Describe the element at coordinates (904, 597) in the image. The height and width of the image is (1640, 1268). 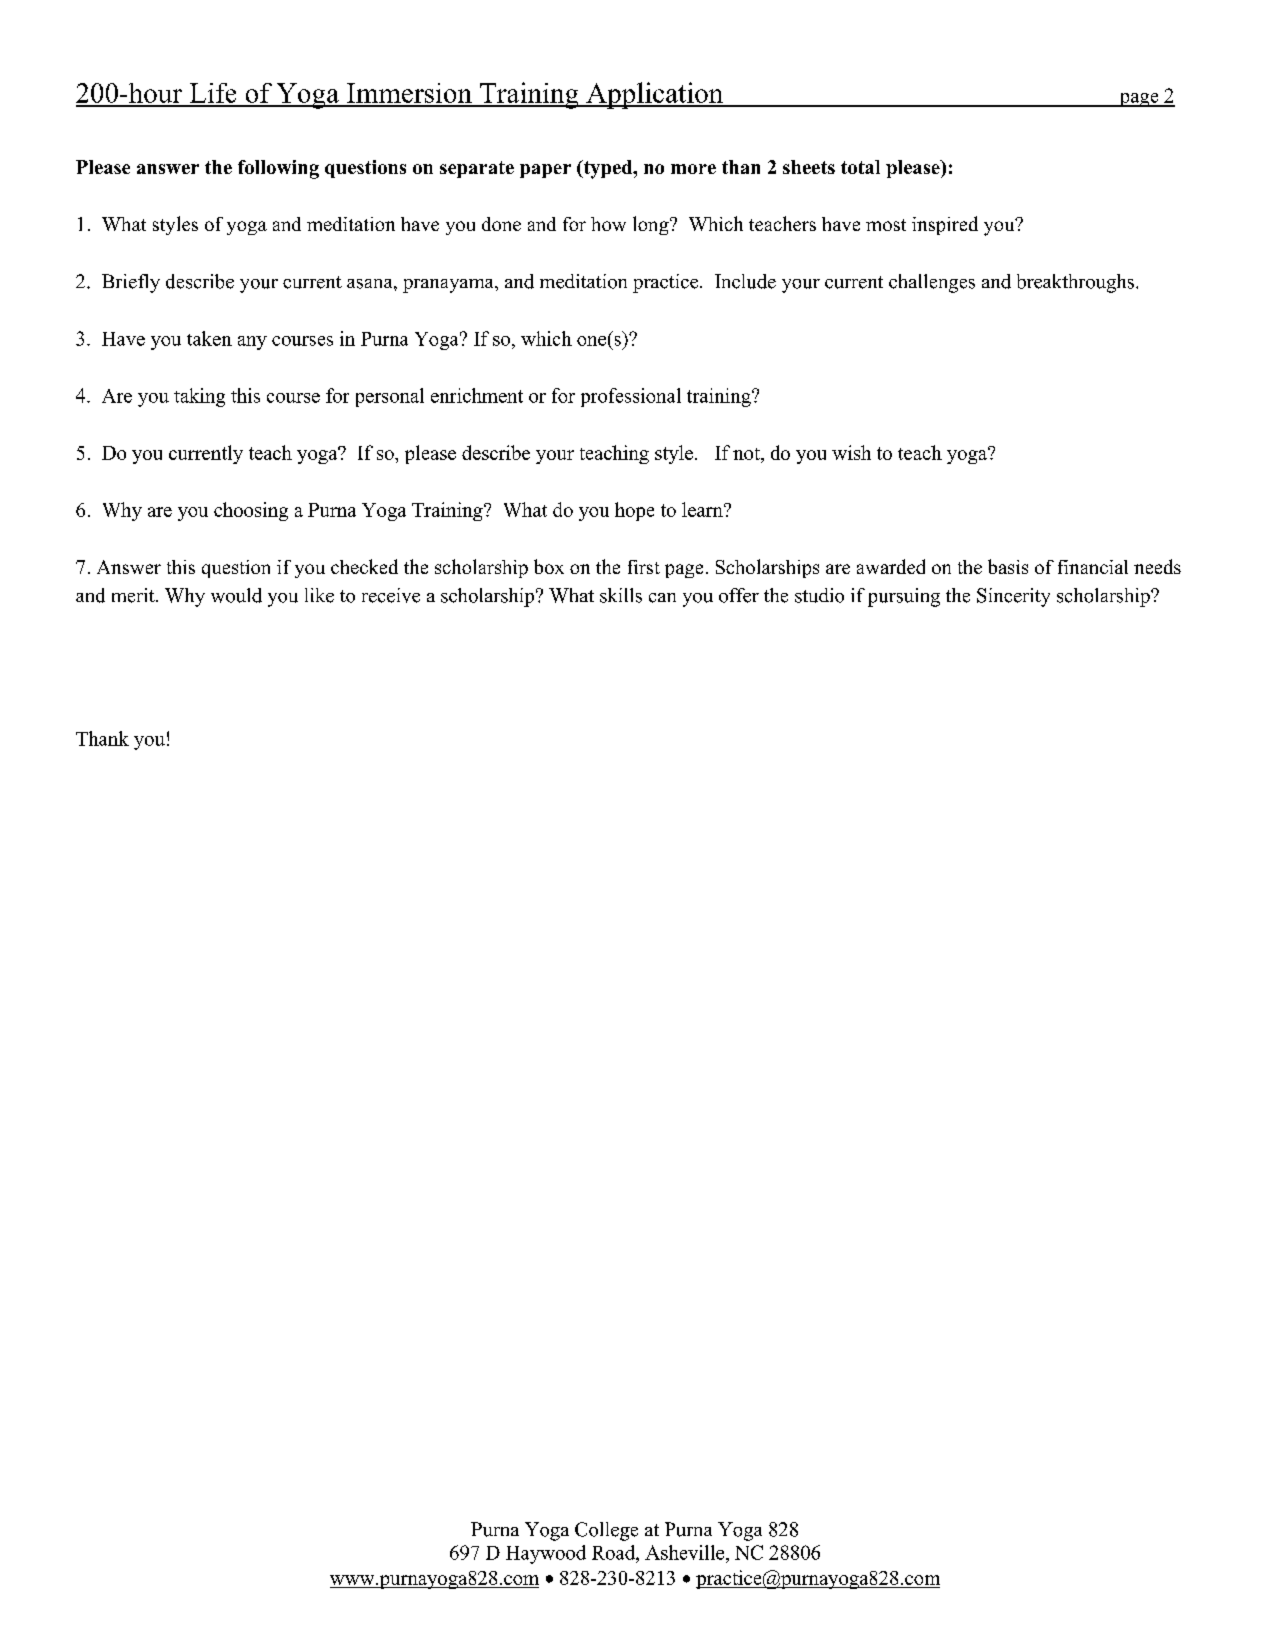
I see `pursuing` at that location.
